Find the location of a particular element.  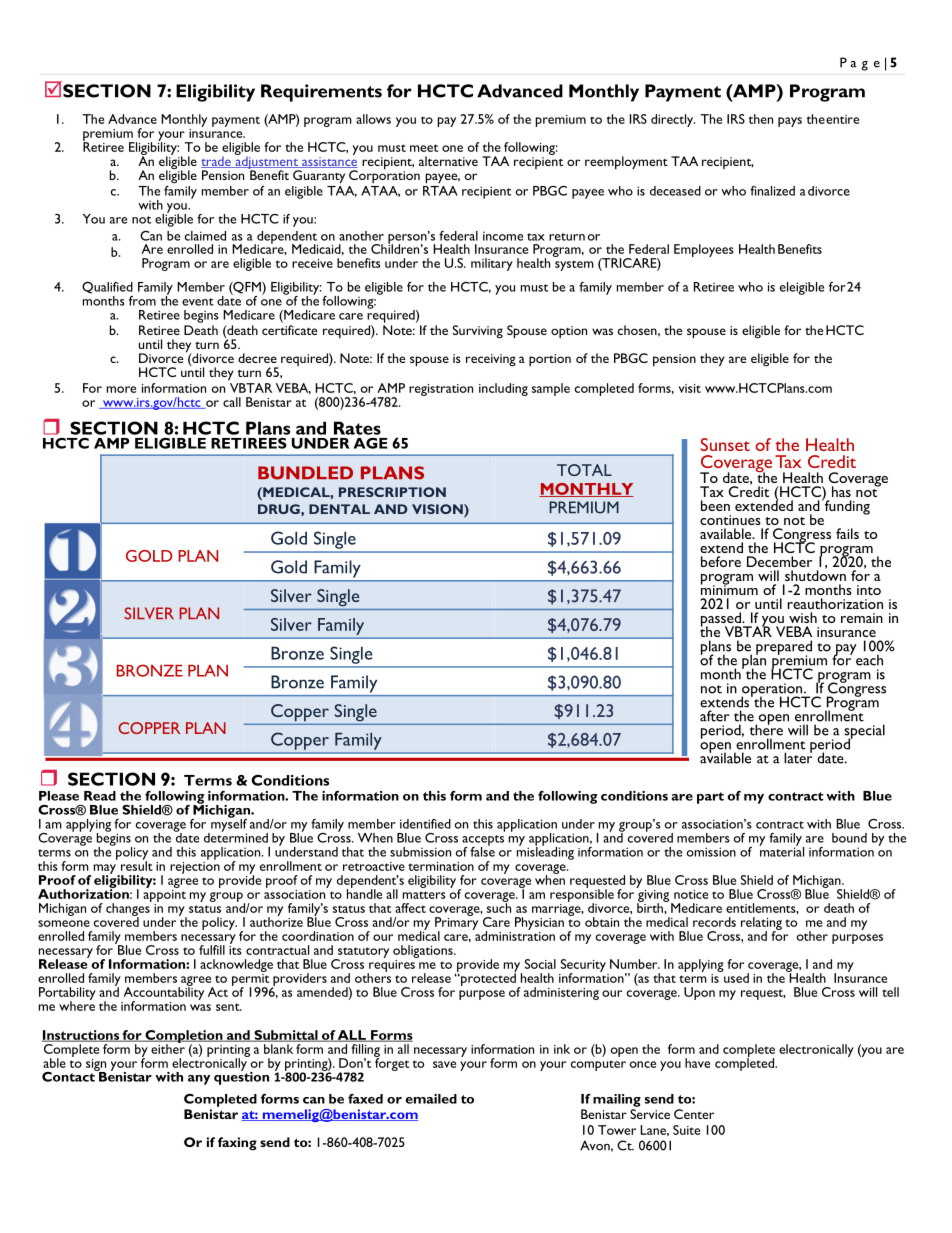

DENTAL is located at coordinates (339, 509).
